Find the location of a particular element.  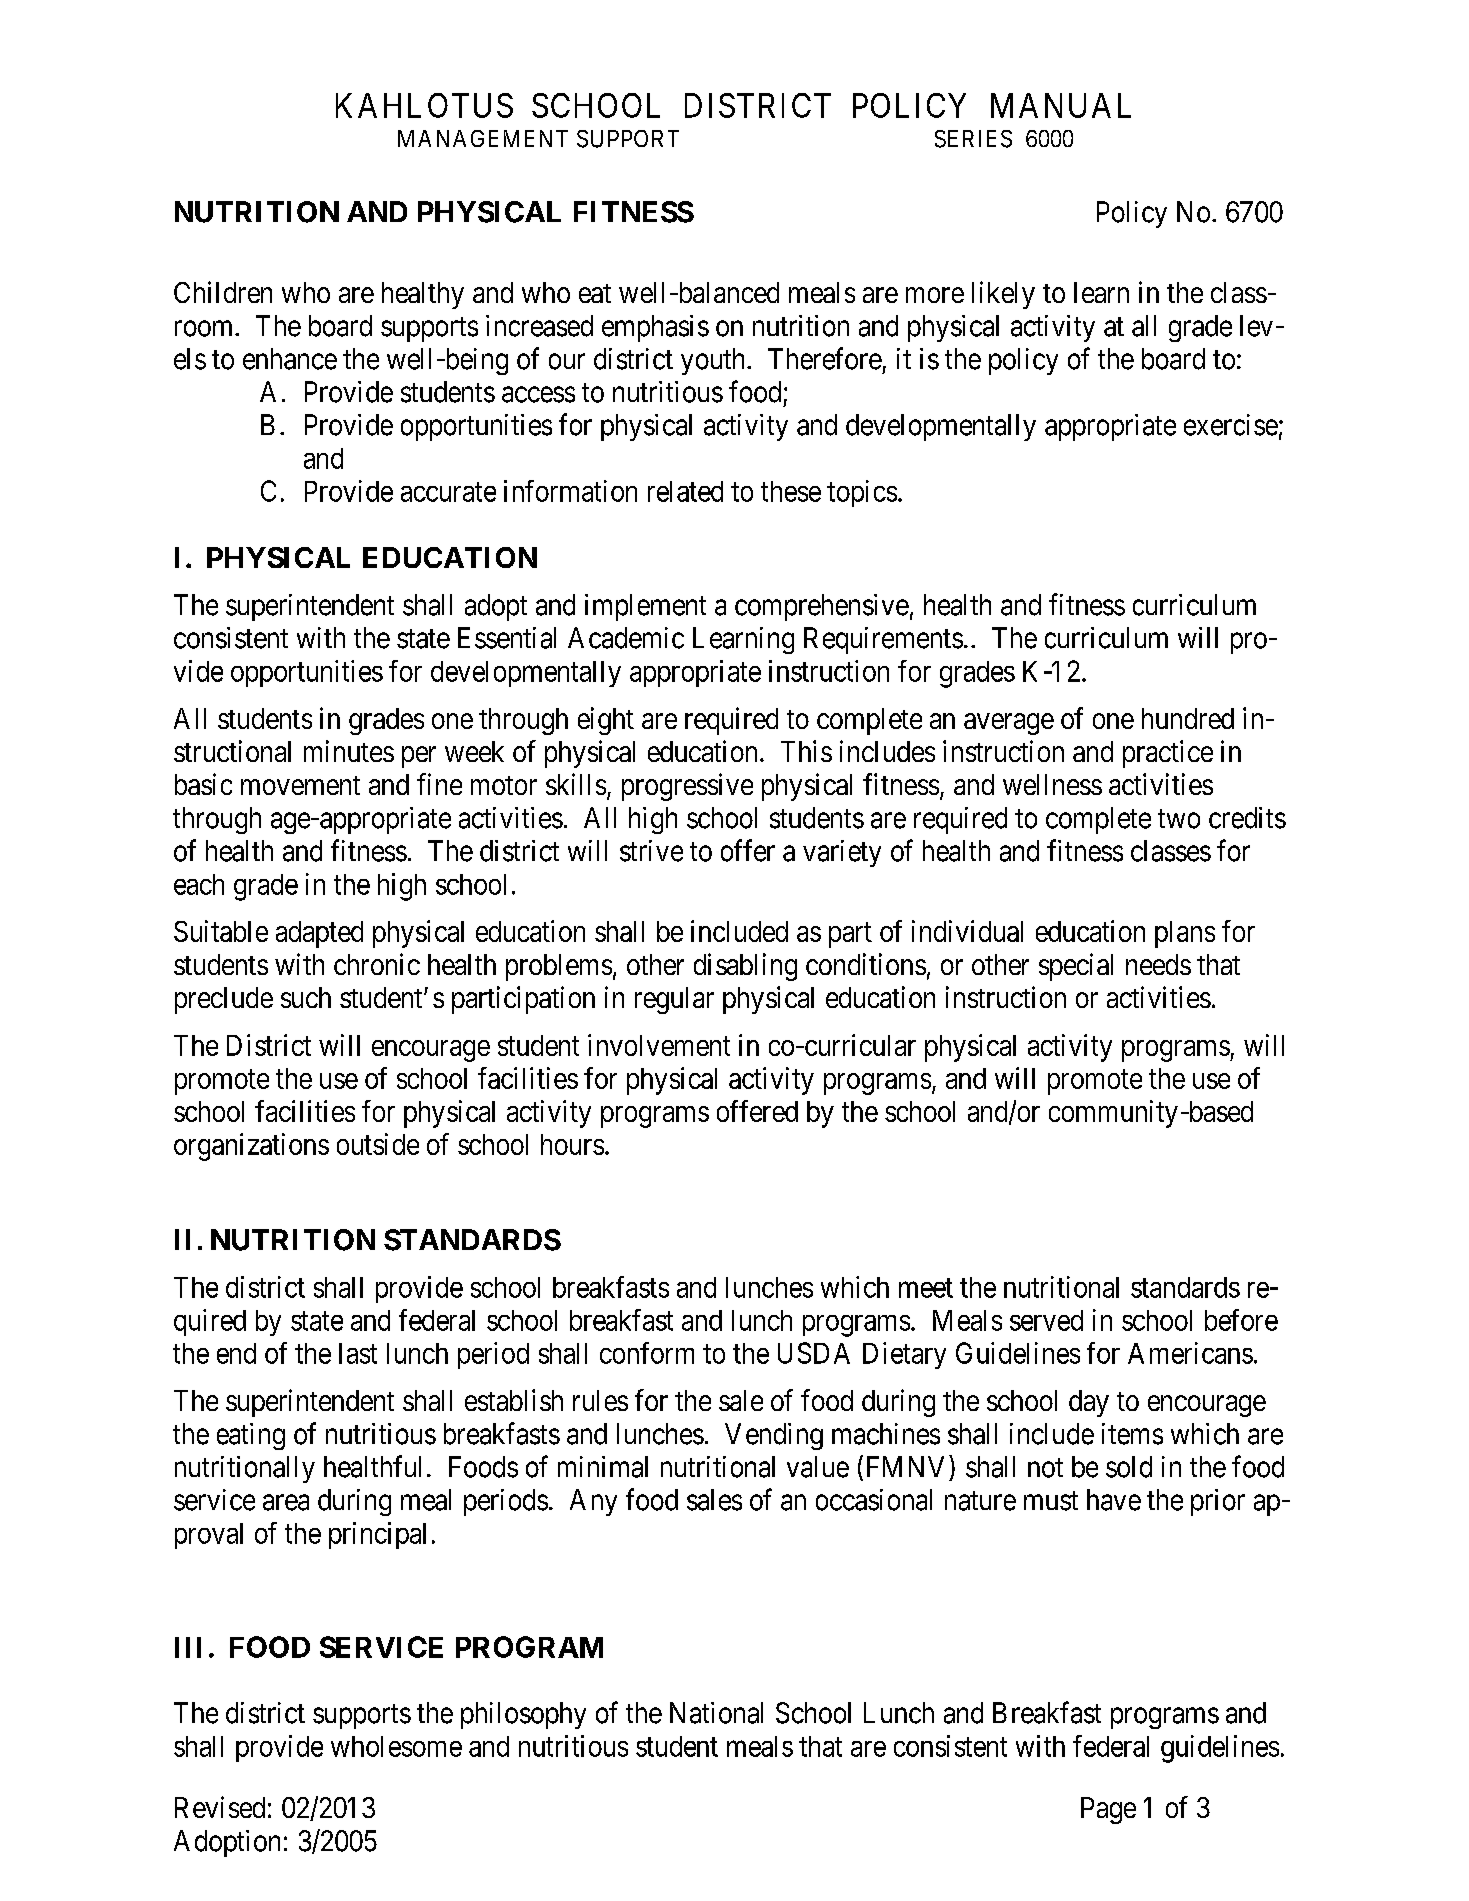

MANUAL is located at coordinates (1061, 105).
